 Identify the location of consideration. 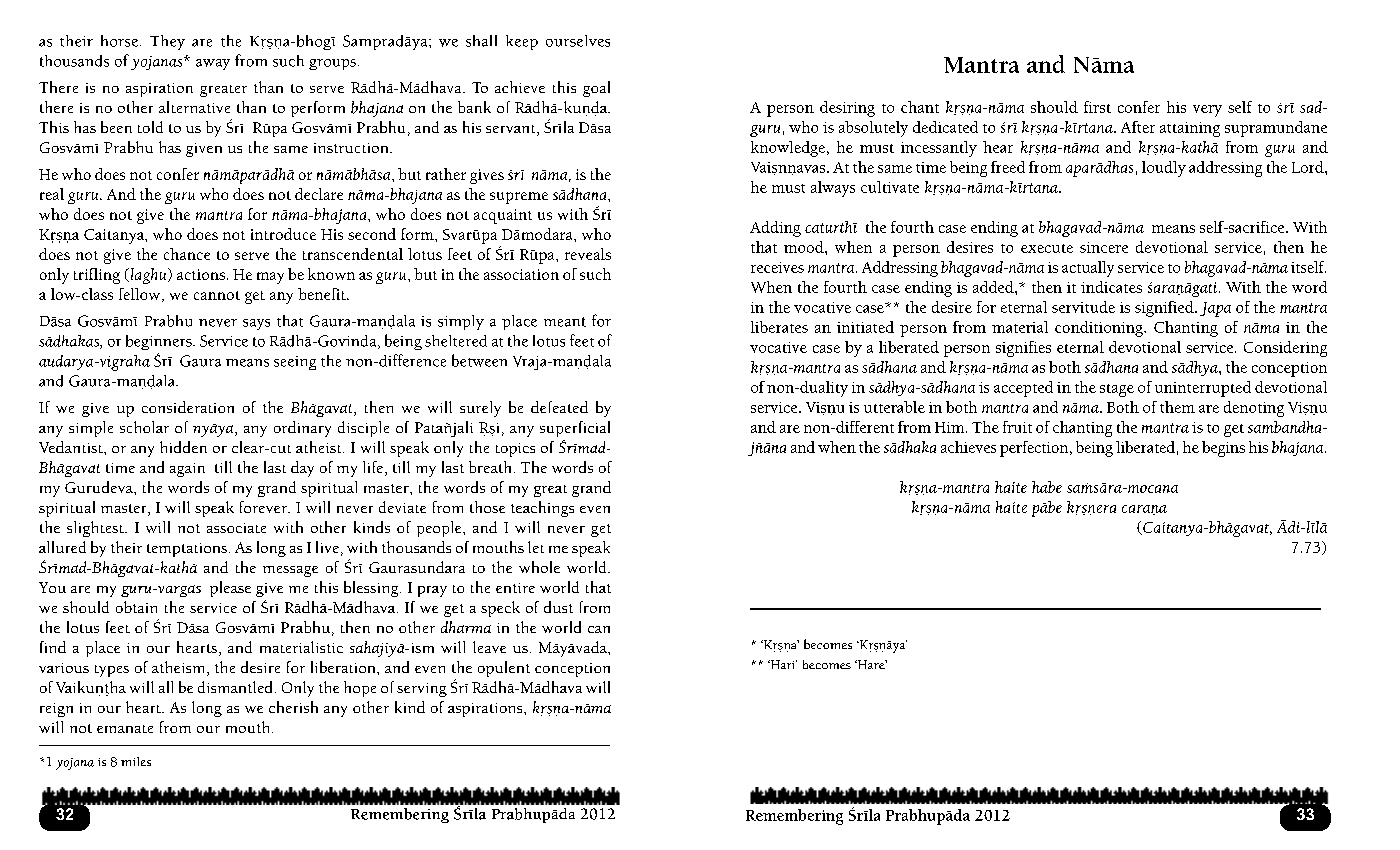
(188, 407).
